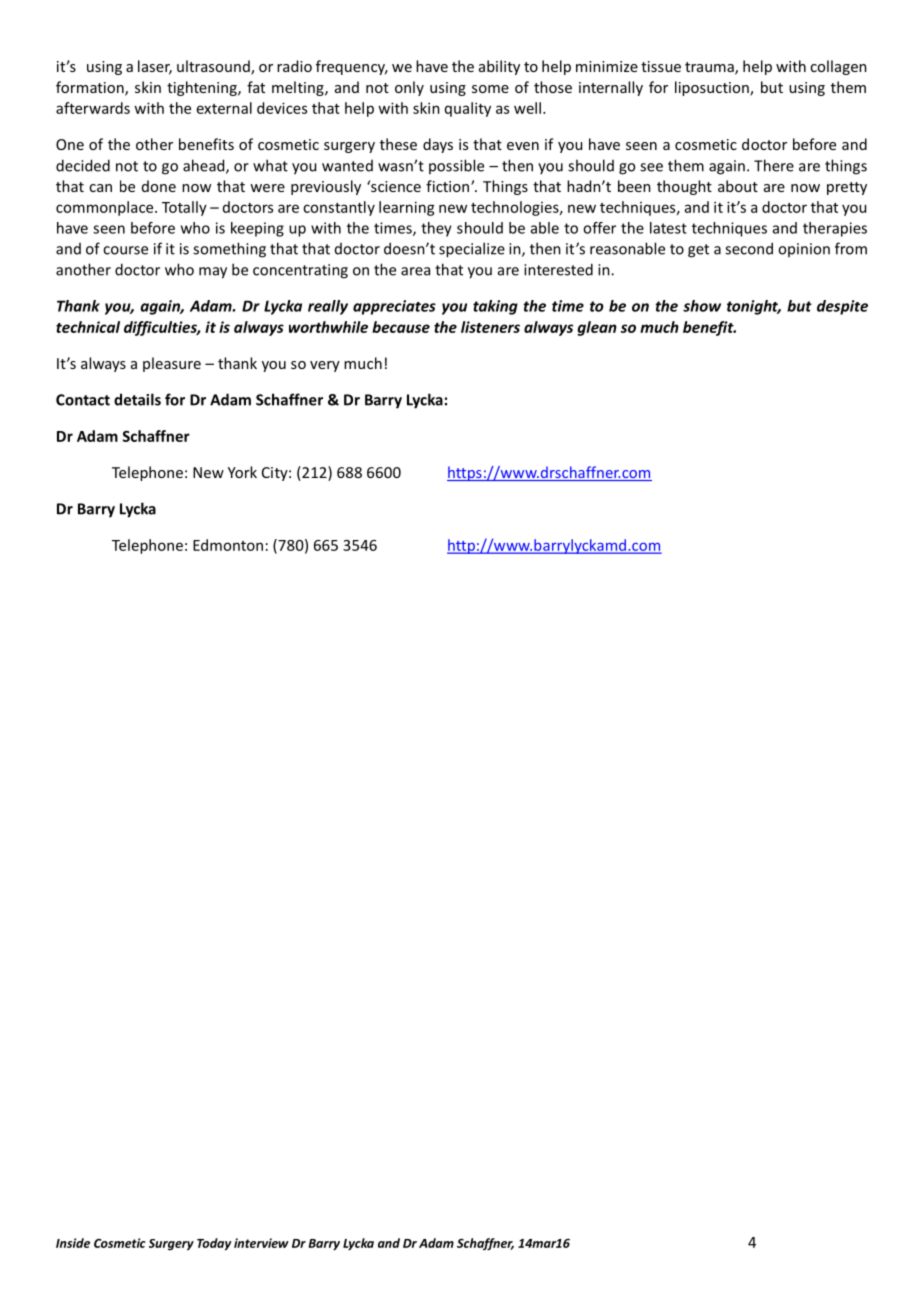  Describe the element at coordinates (468, 109) in the image. I see `quality` at that location.
